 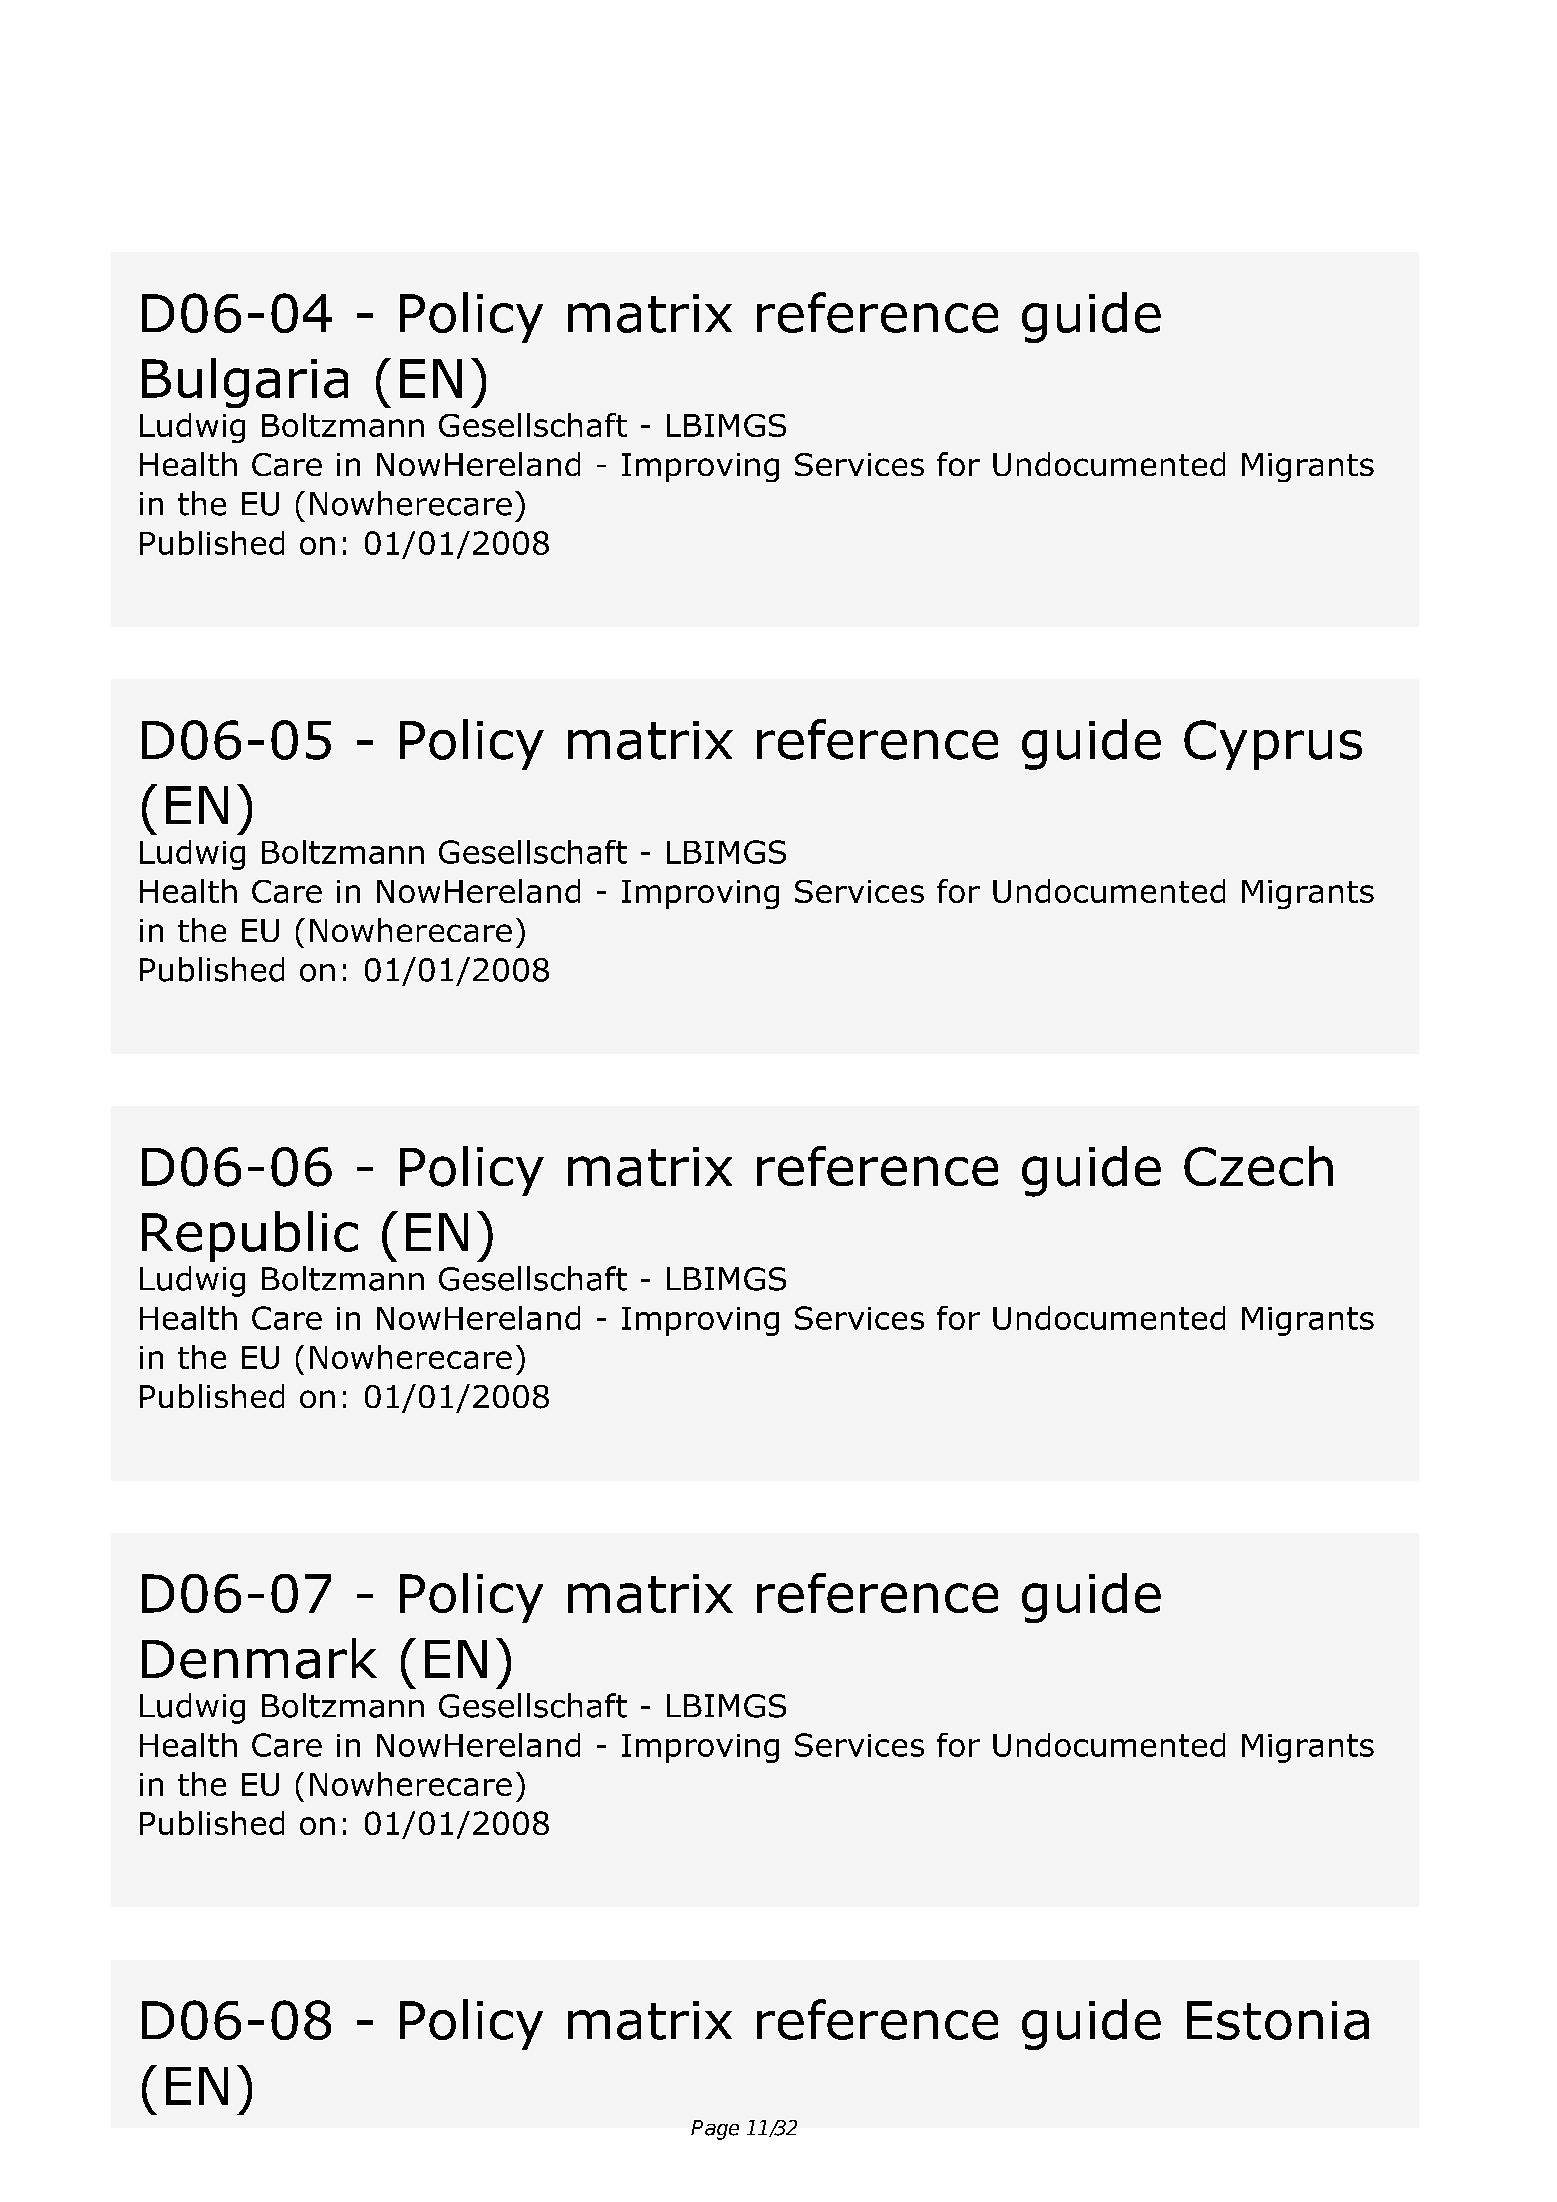 I want to click on Denmark, so click(x=259, y=1658).
